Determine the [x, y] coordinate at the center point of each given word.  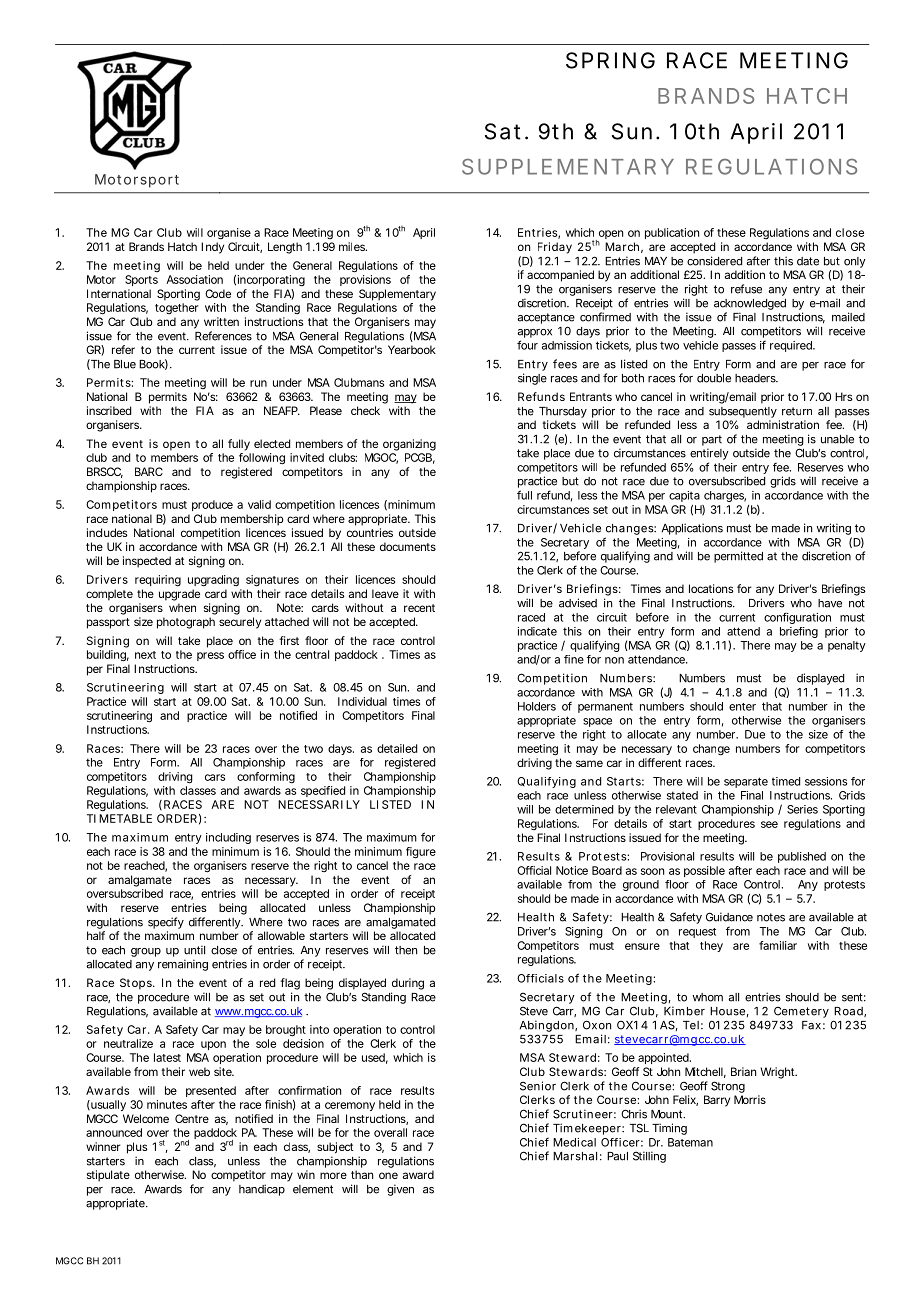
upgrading [213, 580]
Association [194, 279]
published [802, 857]
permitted [738, 557]
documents [408, 546]
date [808, 261]
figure [421, 853]
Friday [555, 248]
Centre [192, 1118]
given [400, 1190]
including [228, 838]
